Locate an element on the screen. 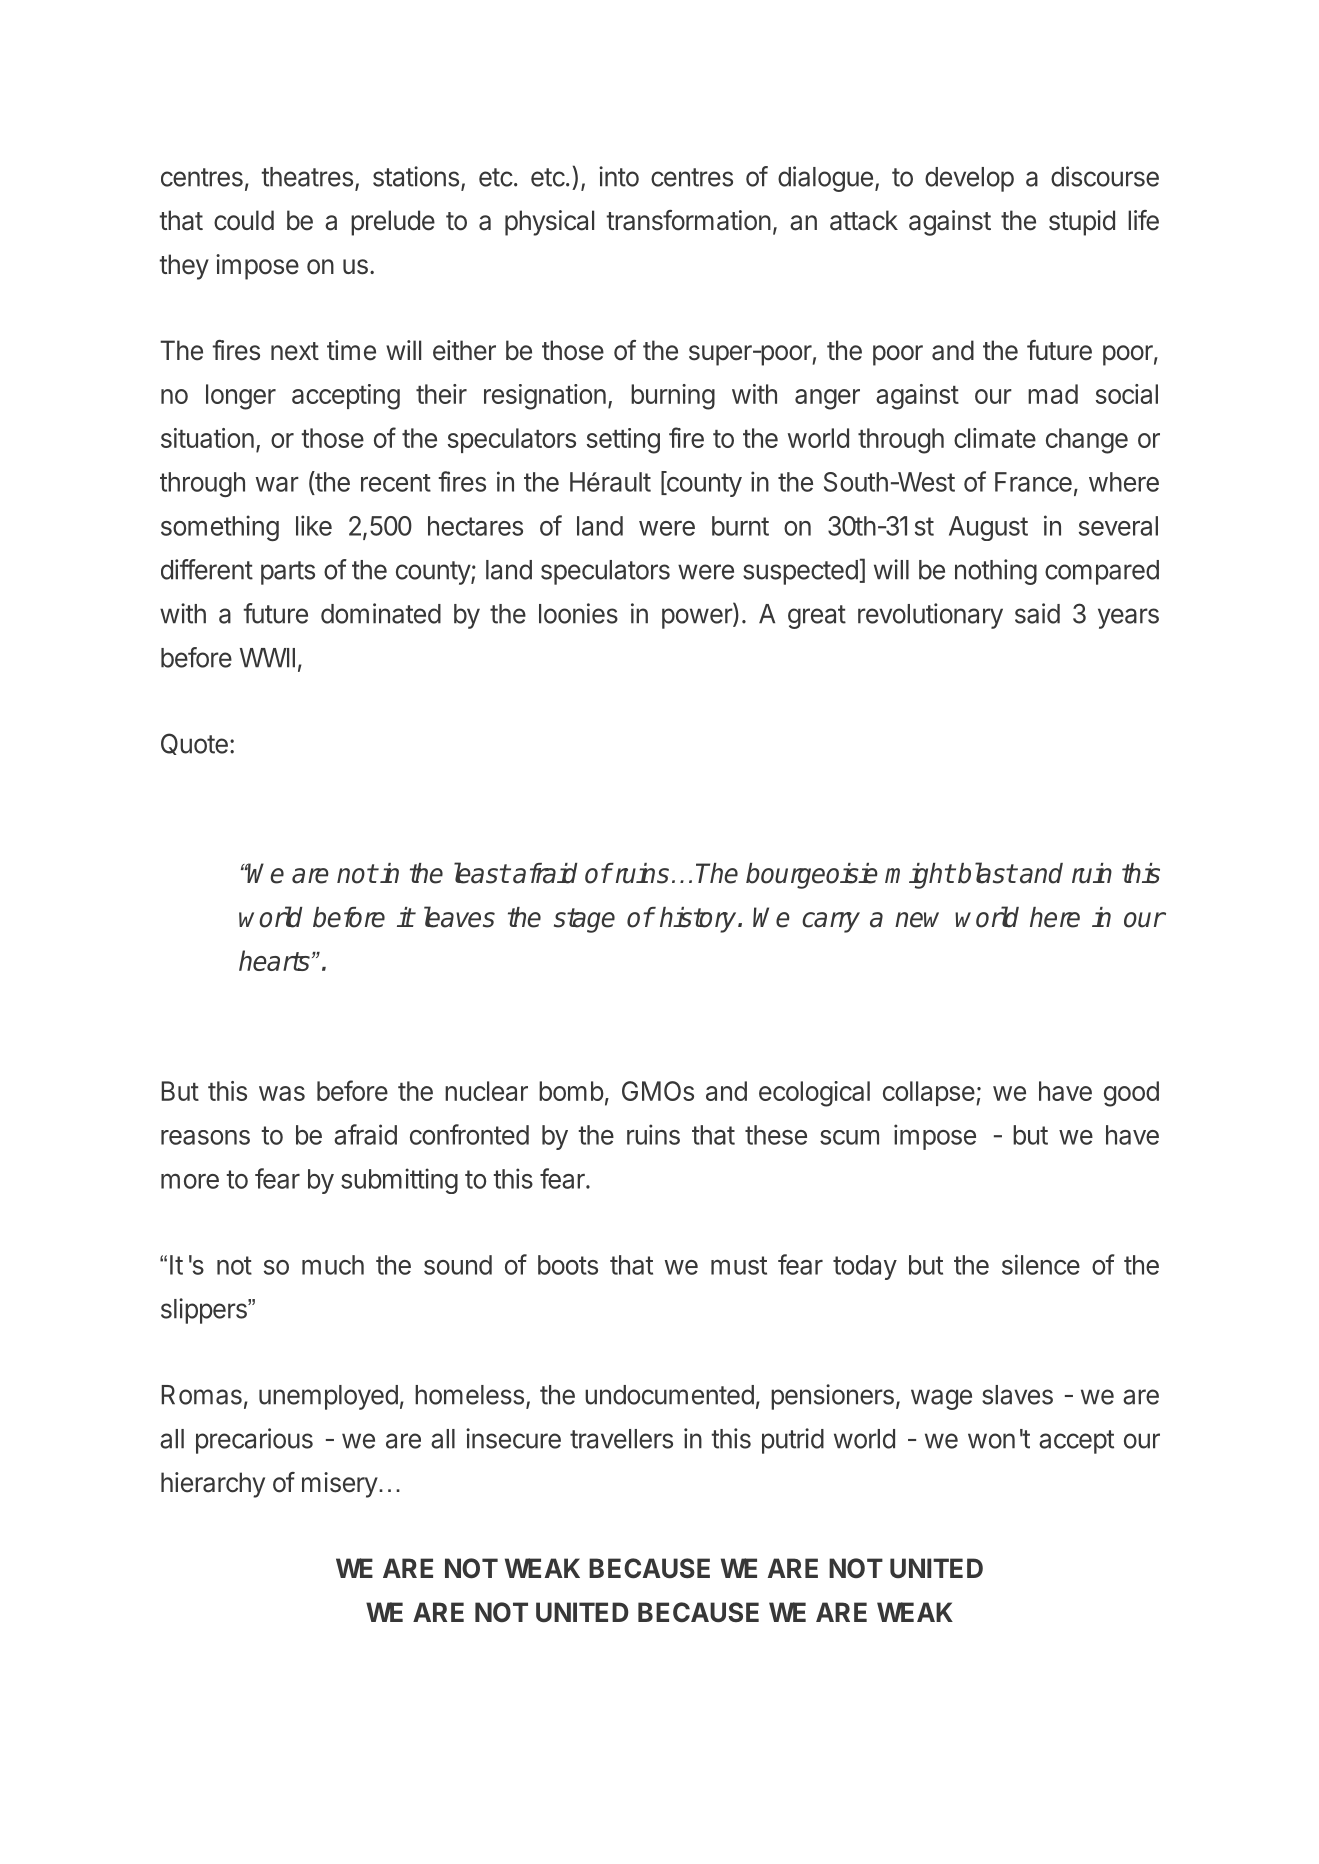 Image resolution: width=1319 pixels, height=1864 pixels. Quote is located at coordinates (194, 744).
